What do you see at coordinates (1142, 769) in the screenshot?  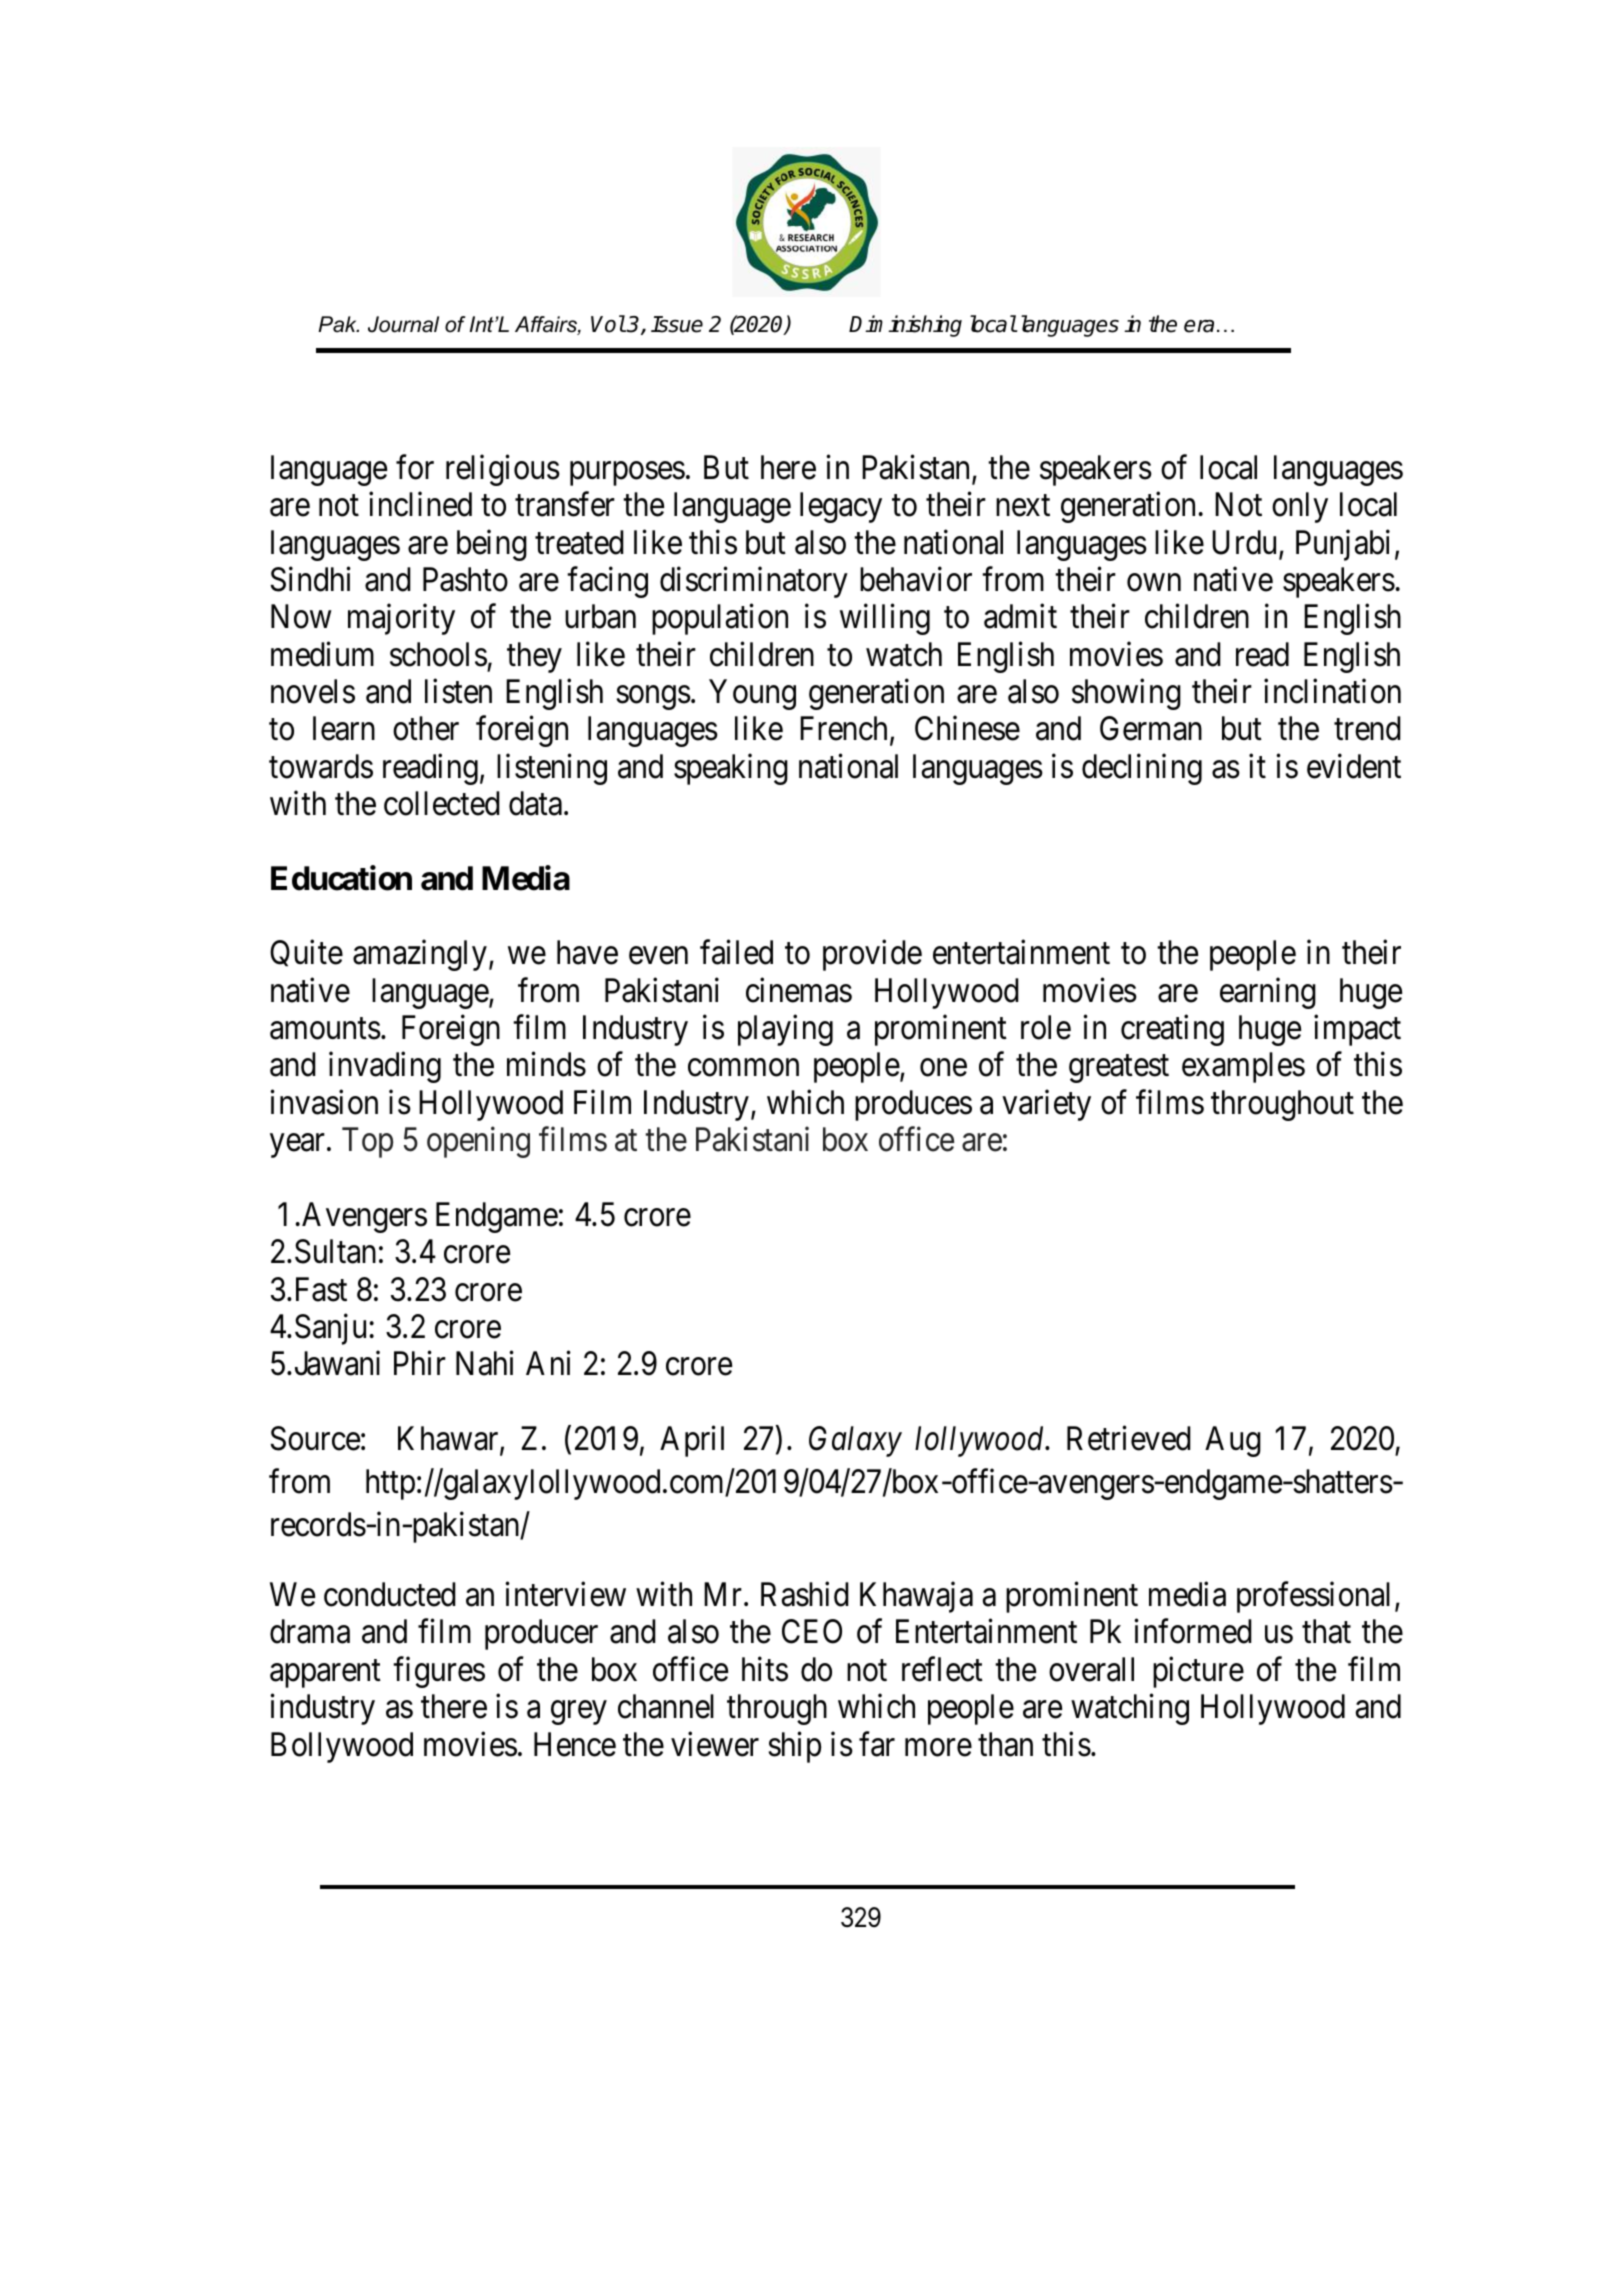 I see `declining` at bounding box center [1142, 769].
